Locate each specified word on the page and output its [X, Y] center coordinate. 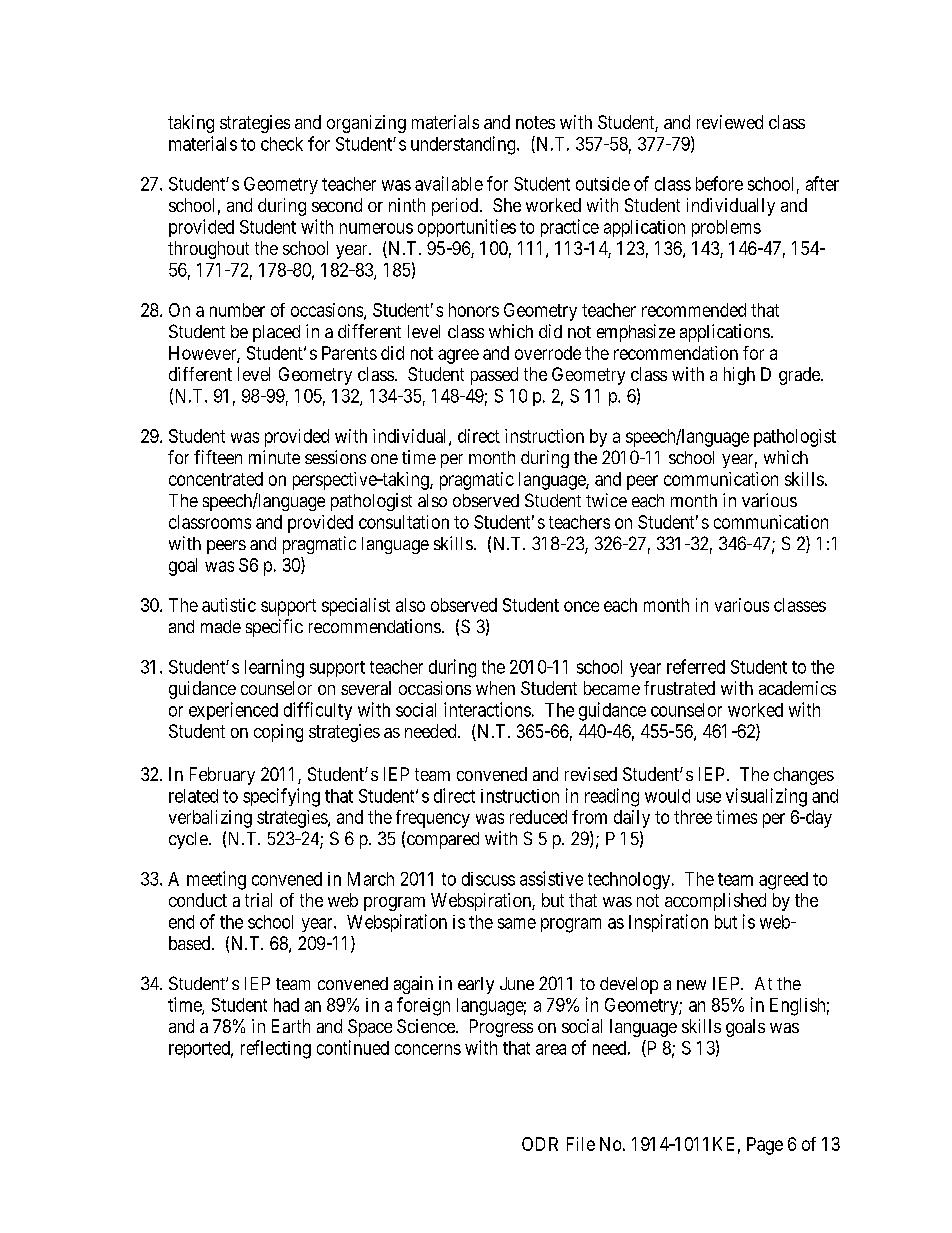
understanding [464, 145]
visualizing [766, 797]
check [282, 144]
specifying [281, 797]
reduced [538, 817]
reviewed [730, 122]
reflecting [276, 1049]
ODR [540, 1144]
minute [274, 457]
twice [606, 500]
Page [765, 1146]
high [739, 376]
